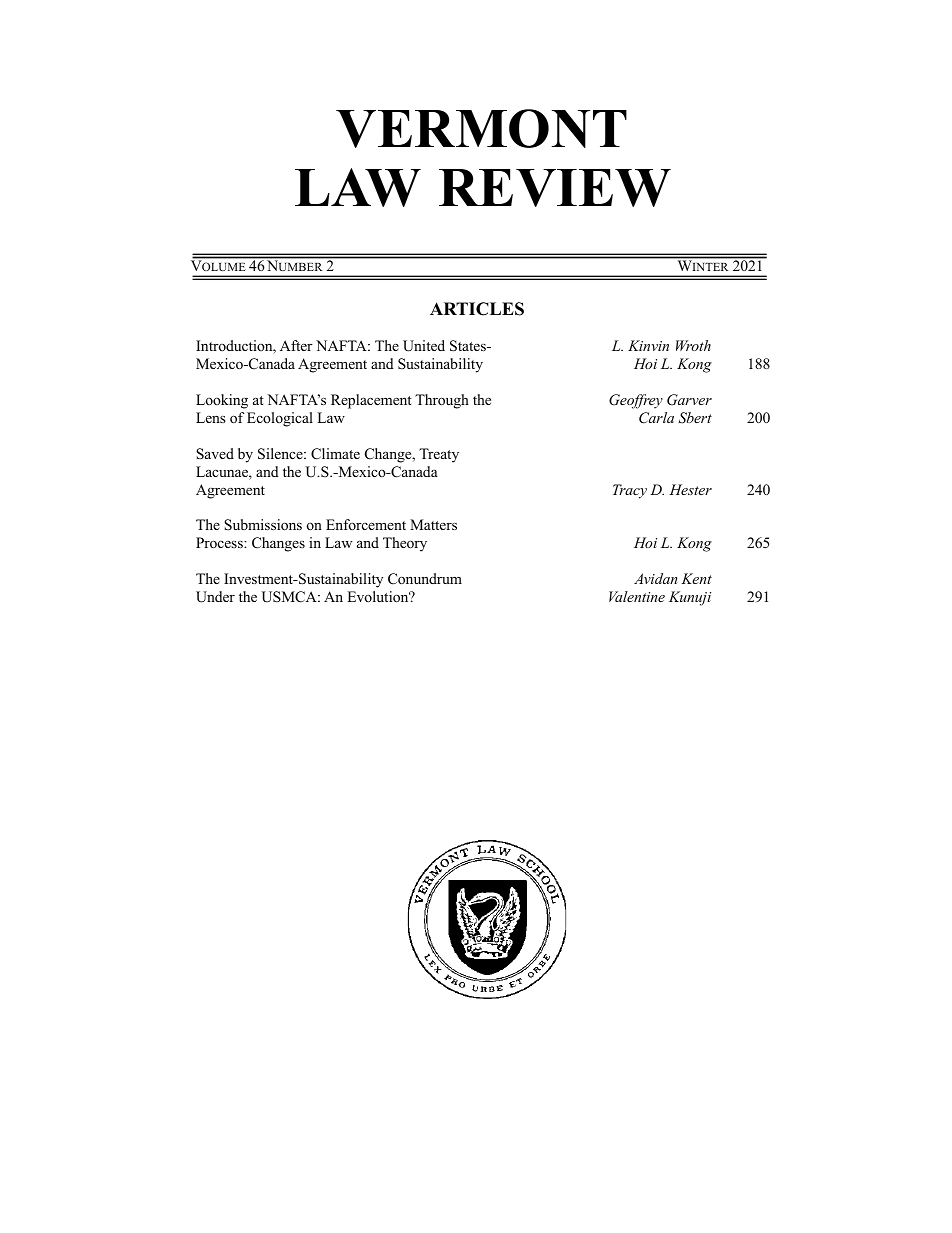  Describe the element at coordinates (477, 309) in the document. I see `ARTICLES` at that location.
